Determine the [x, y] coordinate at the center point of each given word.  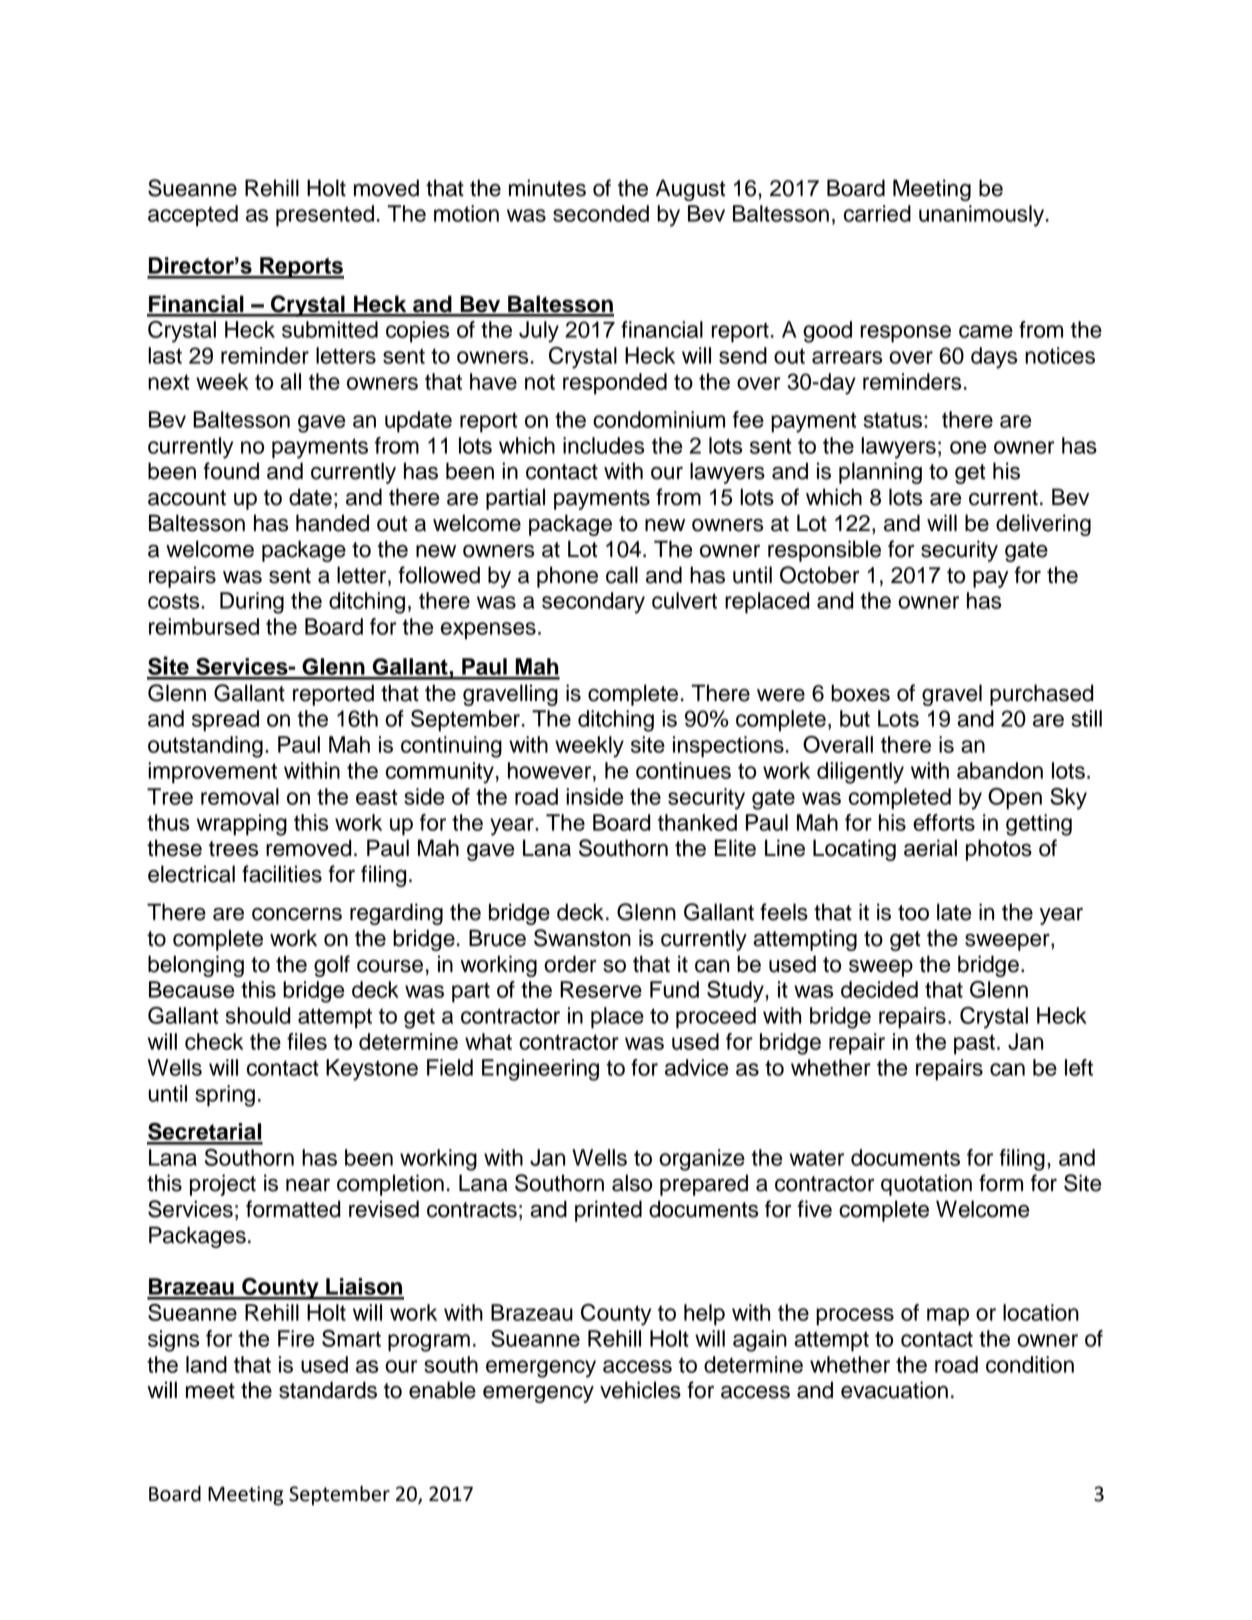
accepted [193, 216]
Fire [296, 1338]
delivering [1043, 525]
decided [879, 989]
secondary [593, 603]
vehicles [640, 1390]
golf [332, 966]
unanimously [983, 216]
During [252, 603]
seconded [601, 213]
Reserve [601, 989]
